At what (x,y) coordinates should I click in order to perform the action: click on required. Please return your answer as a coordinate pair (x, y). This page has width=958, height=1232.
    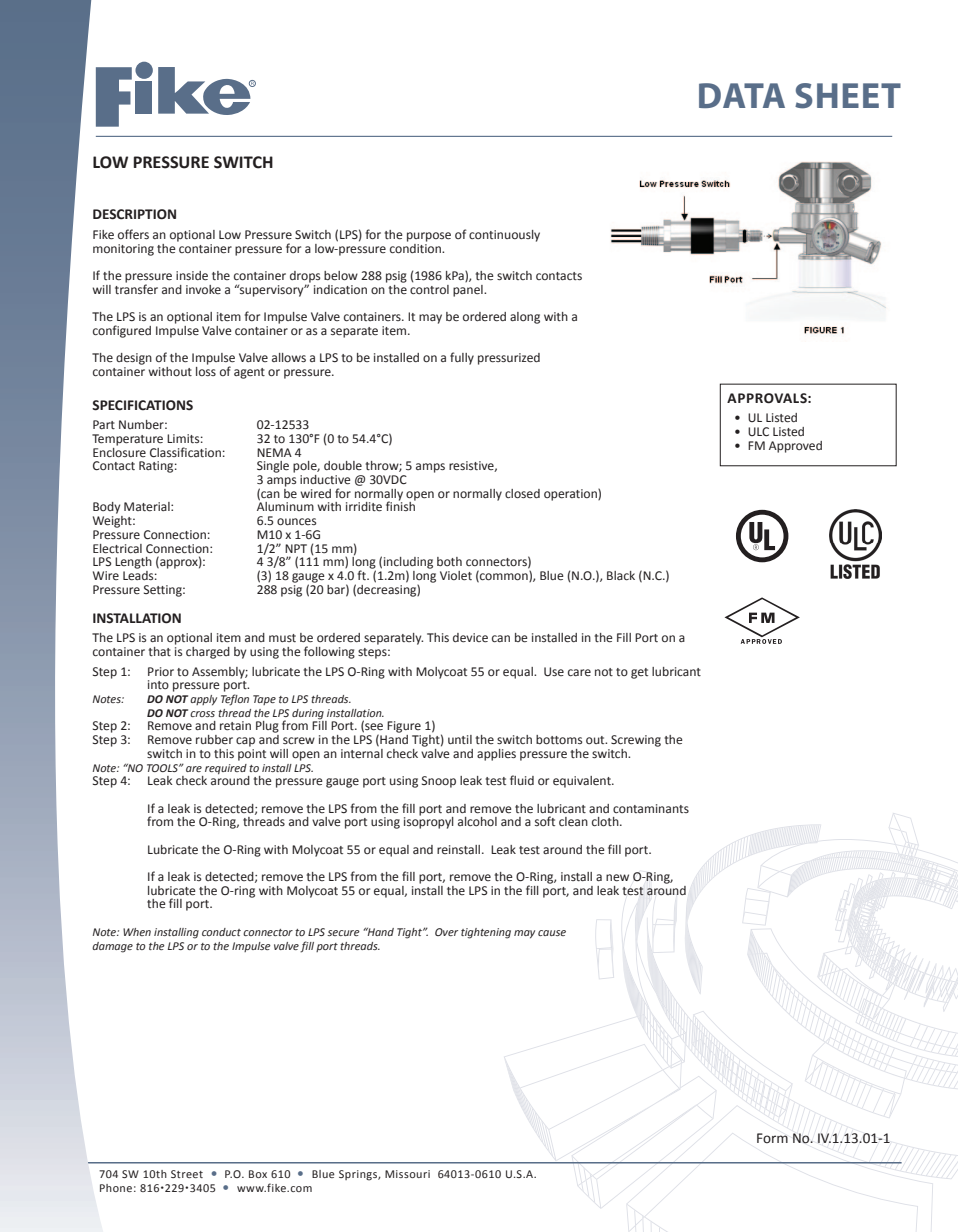
    Looking at the image, I should click on (226, 769).
